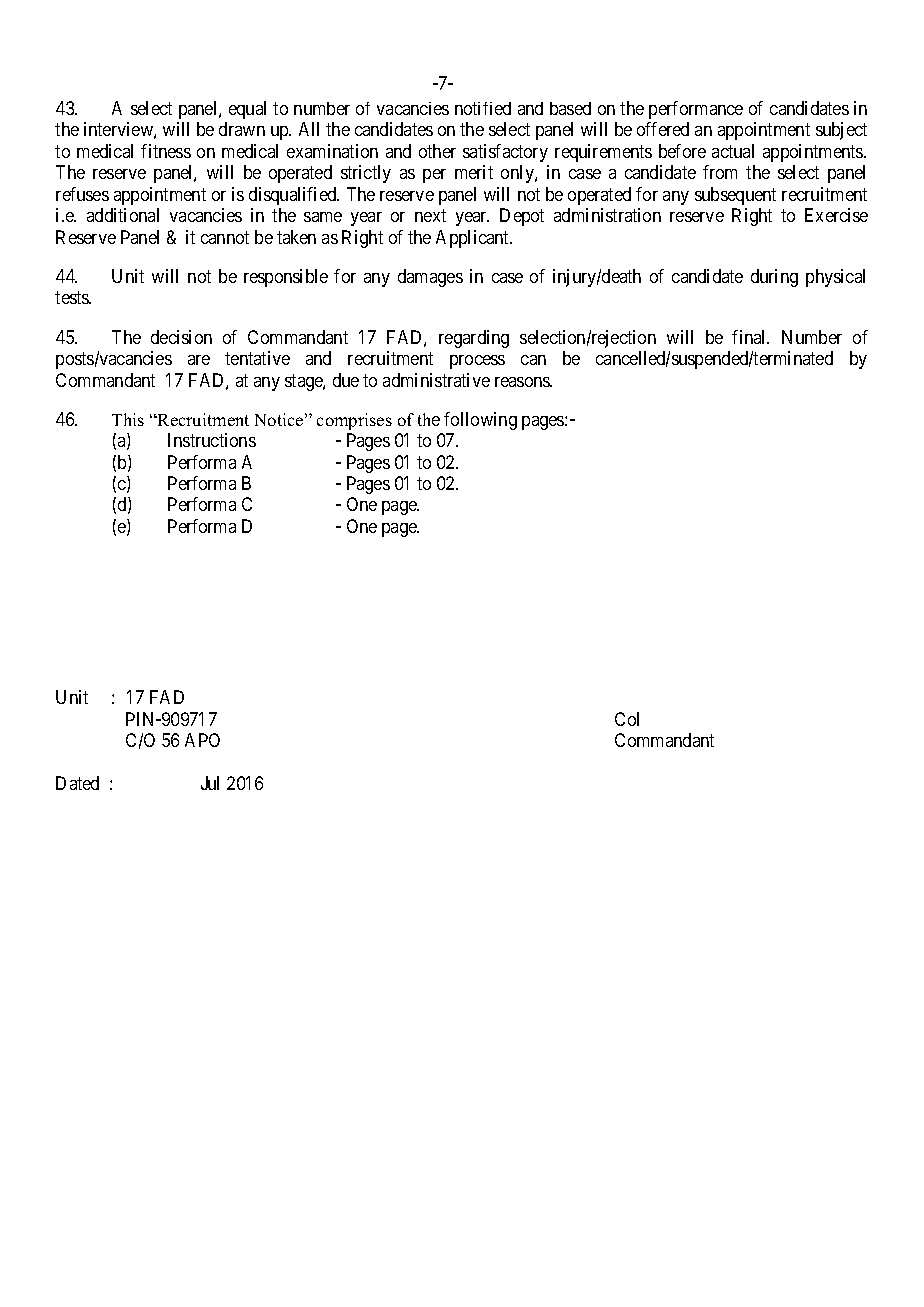  I want to click on Col, so click(627, 719).
